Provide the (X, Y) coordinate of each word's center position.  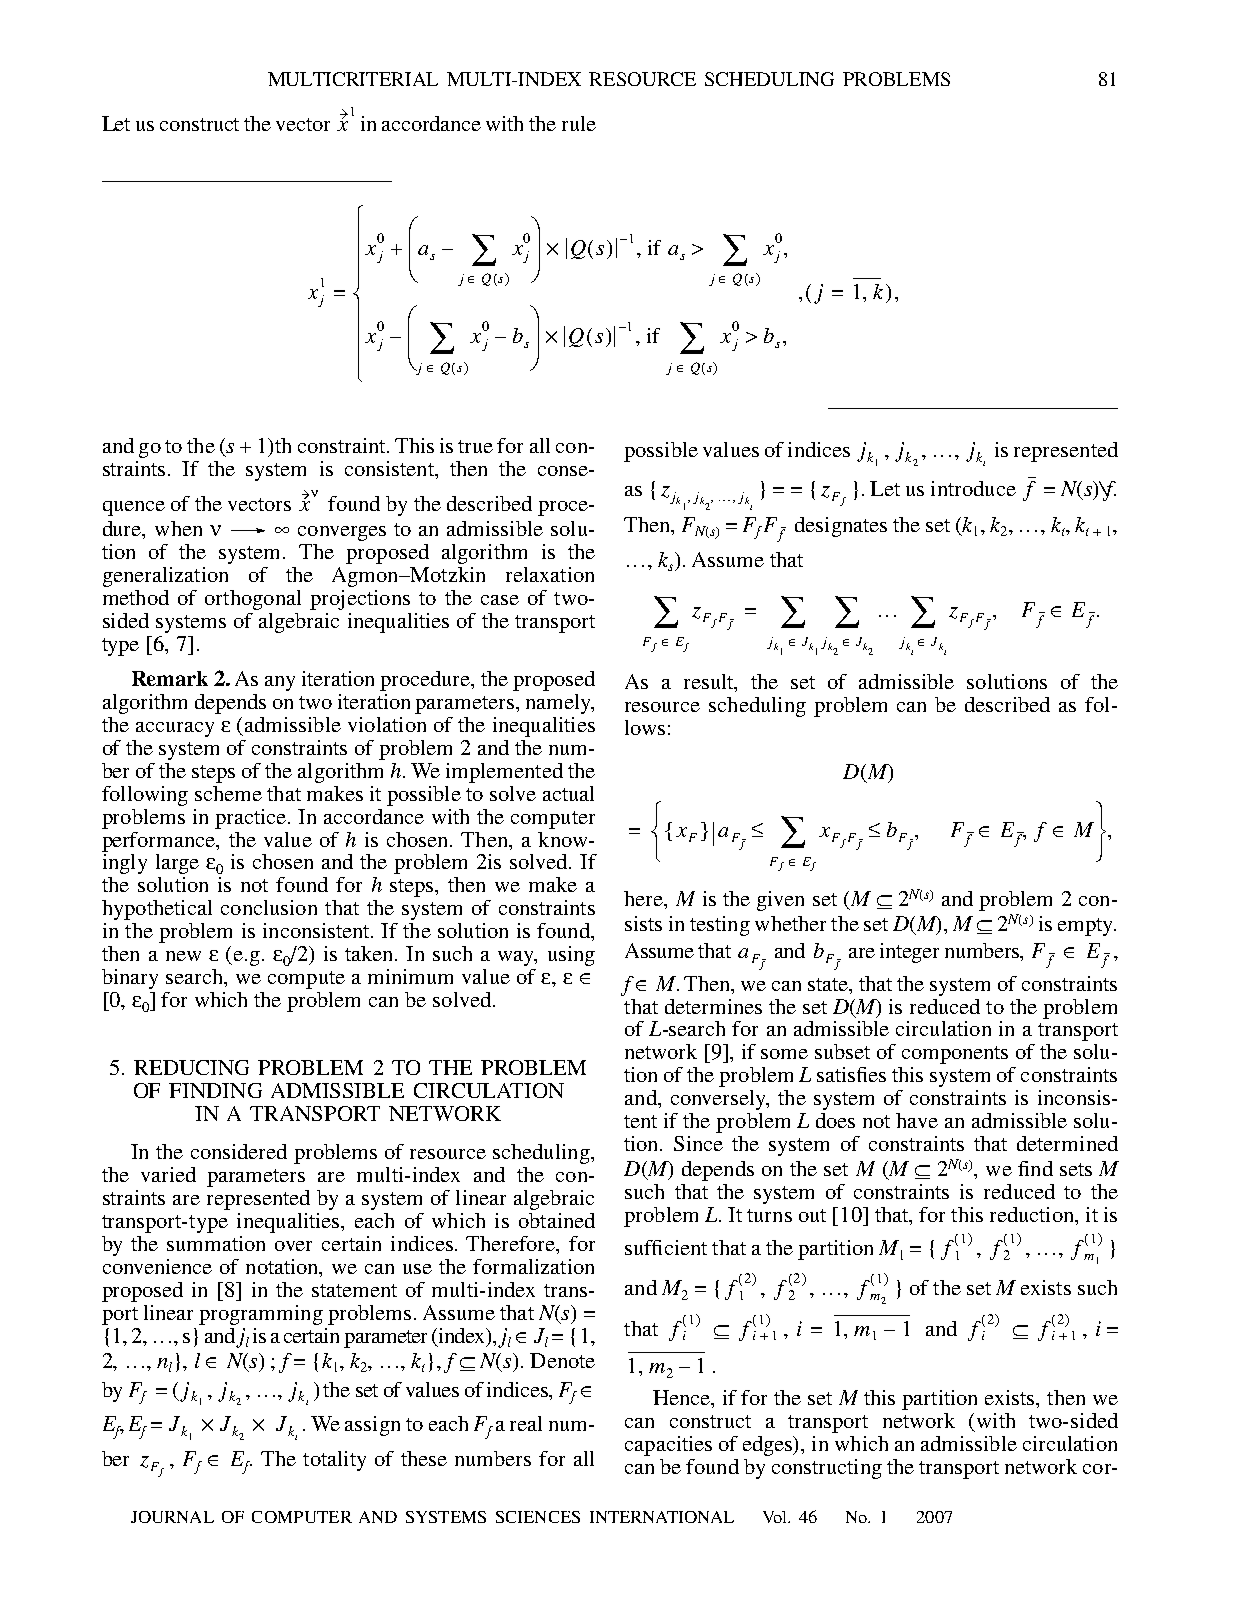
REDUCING (191, 1067)
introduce (973, 488)
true (475, 446)
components (955, 1055)
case (500, 600)
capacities (668, 1446)
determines (713, 1006)
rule (579, 123)
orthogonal (253, 600)
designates (841, 527)
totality (334, 1461)
